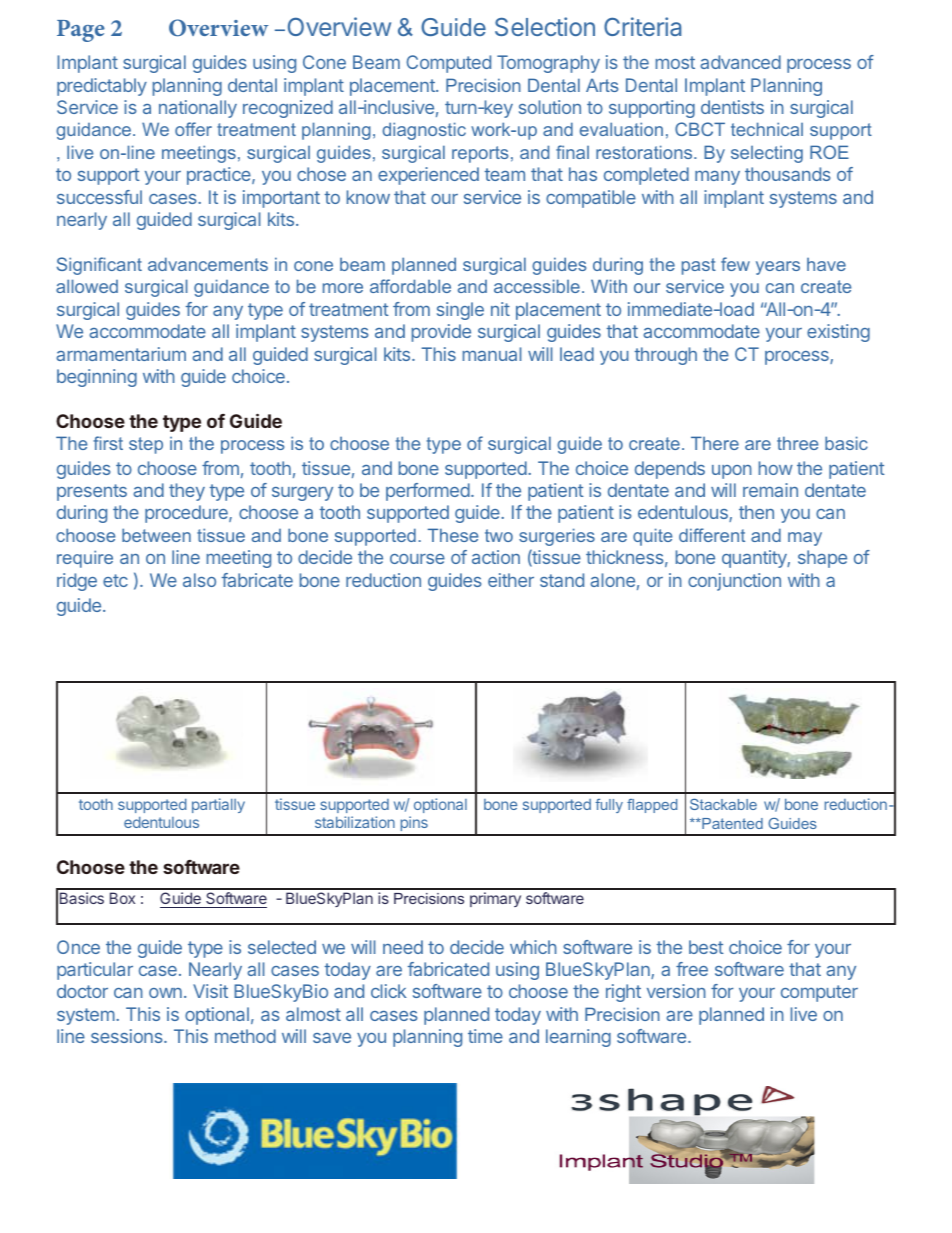  What do you see at coordinates (121, 354) in the screenshot?
I see `armamentarium` at bounding box center [121, 354].
